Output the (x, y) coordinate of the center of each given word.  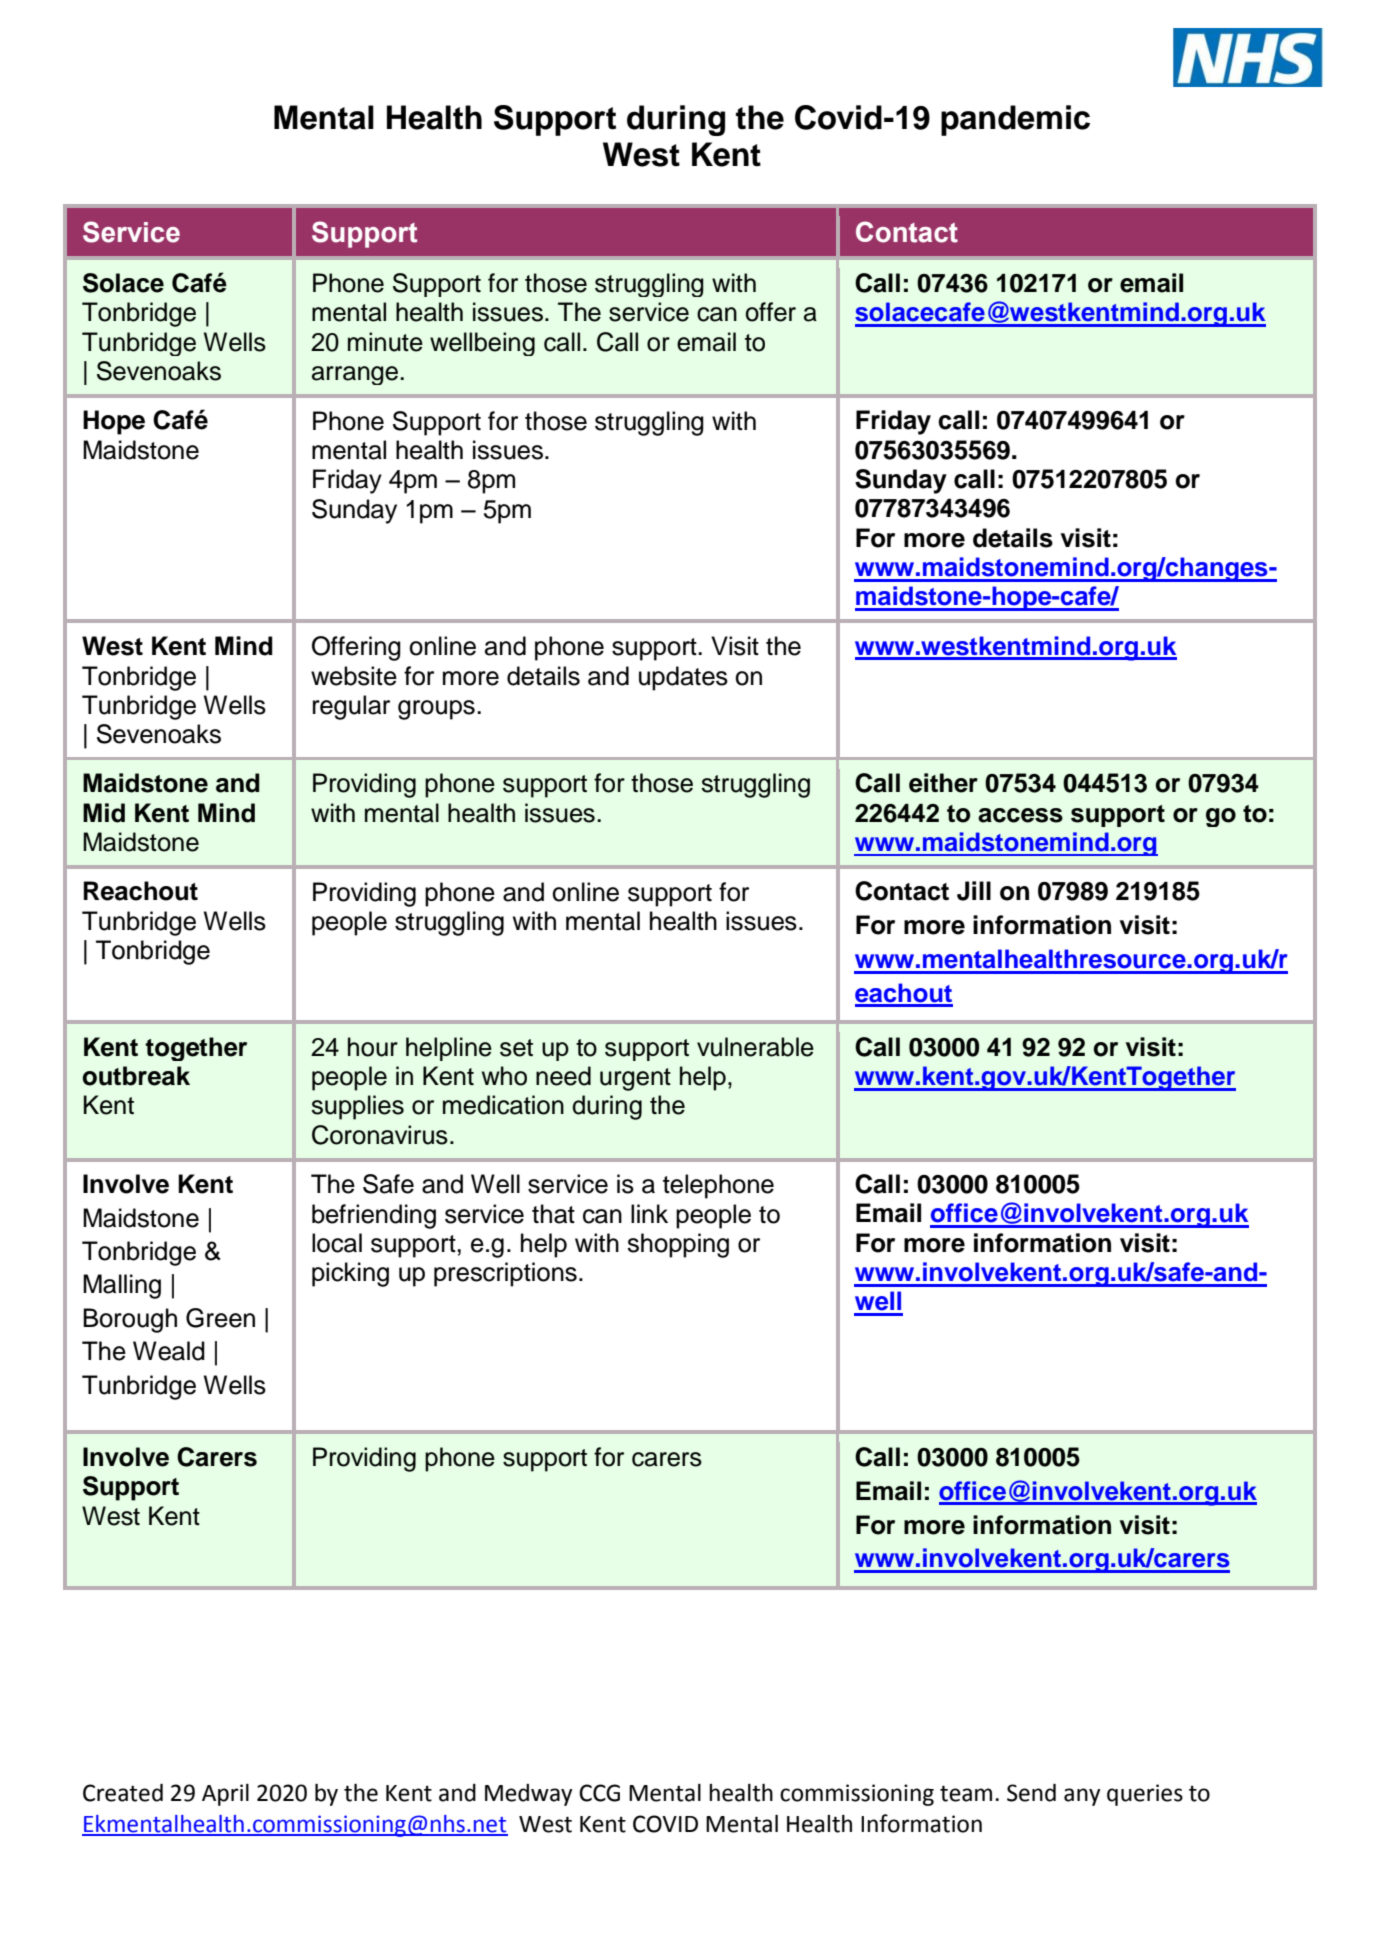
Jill (974, 891)
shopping (678, 1245)
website (354, 676)
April (225, 1795)
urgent (635, 1079)
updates (683, 678)
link (649, 1213)
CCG (599, 1793)
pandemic (1015, 120)
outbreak (136, 1076)
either (943, 783)
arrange (356, 375)
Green (220, 1318)
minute (385, 342)
